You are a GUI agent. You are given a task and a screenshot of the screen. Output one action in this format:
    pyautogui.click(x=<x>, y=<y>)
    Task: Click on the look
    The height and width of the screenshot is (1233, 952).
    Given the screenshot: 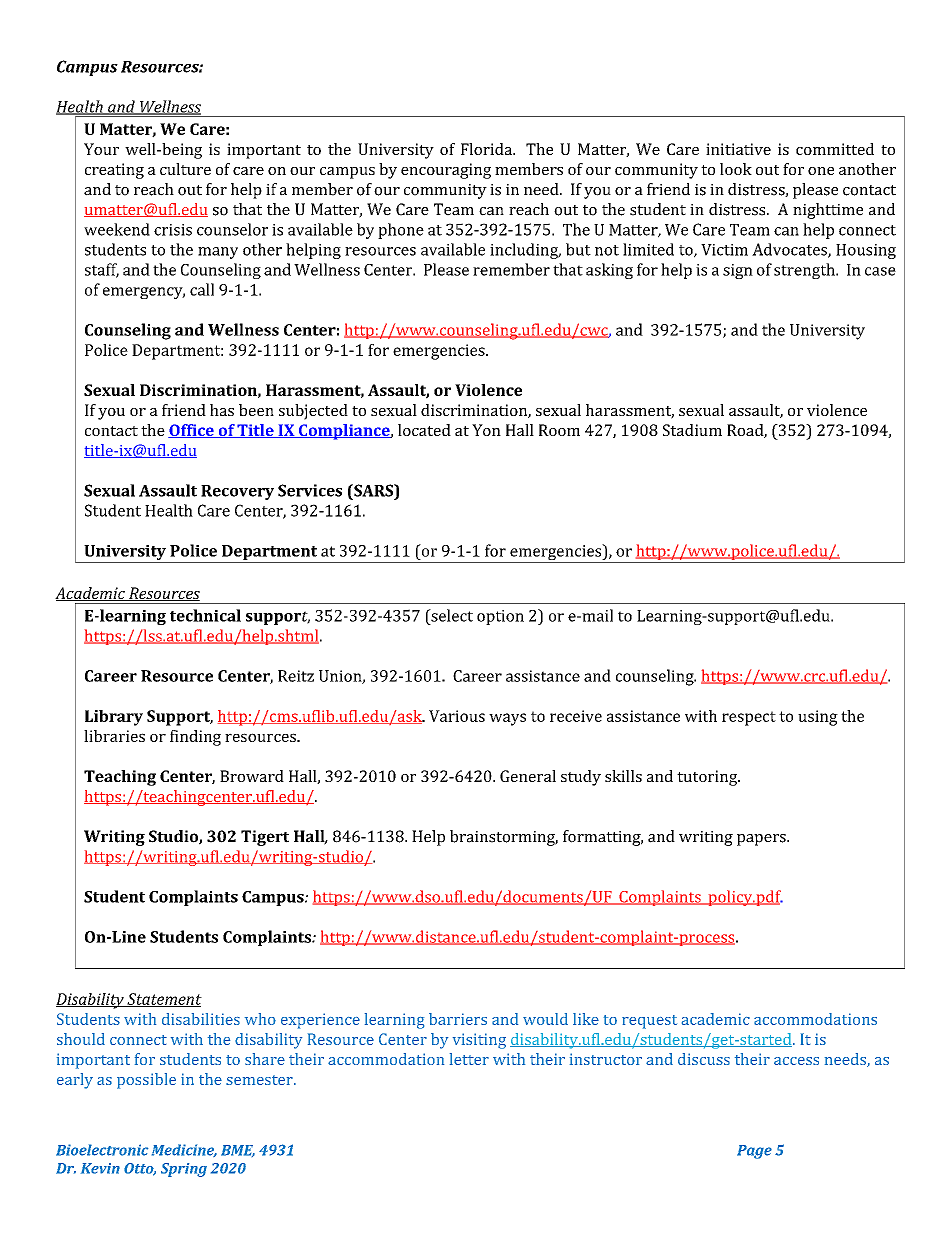 What is the action you would take?
    pyautogui.click(x=736, y=169)
